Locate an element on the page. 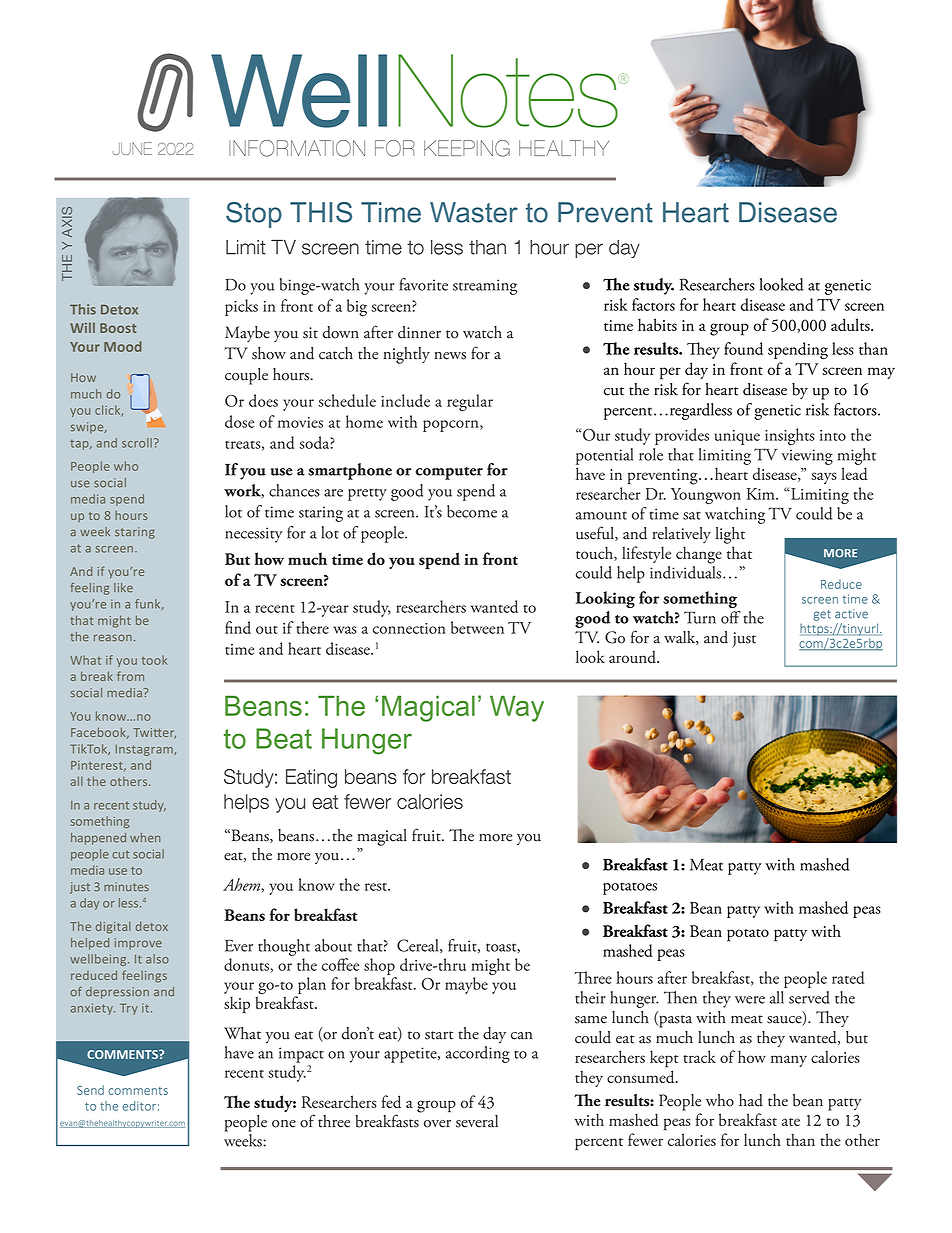 Image resolution: width=952 pixels, height=1233 pixels. between is located at coordinates (477, 627).
